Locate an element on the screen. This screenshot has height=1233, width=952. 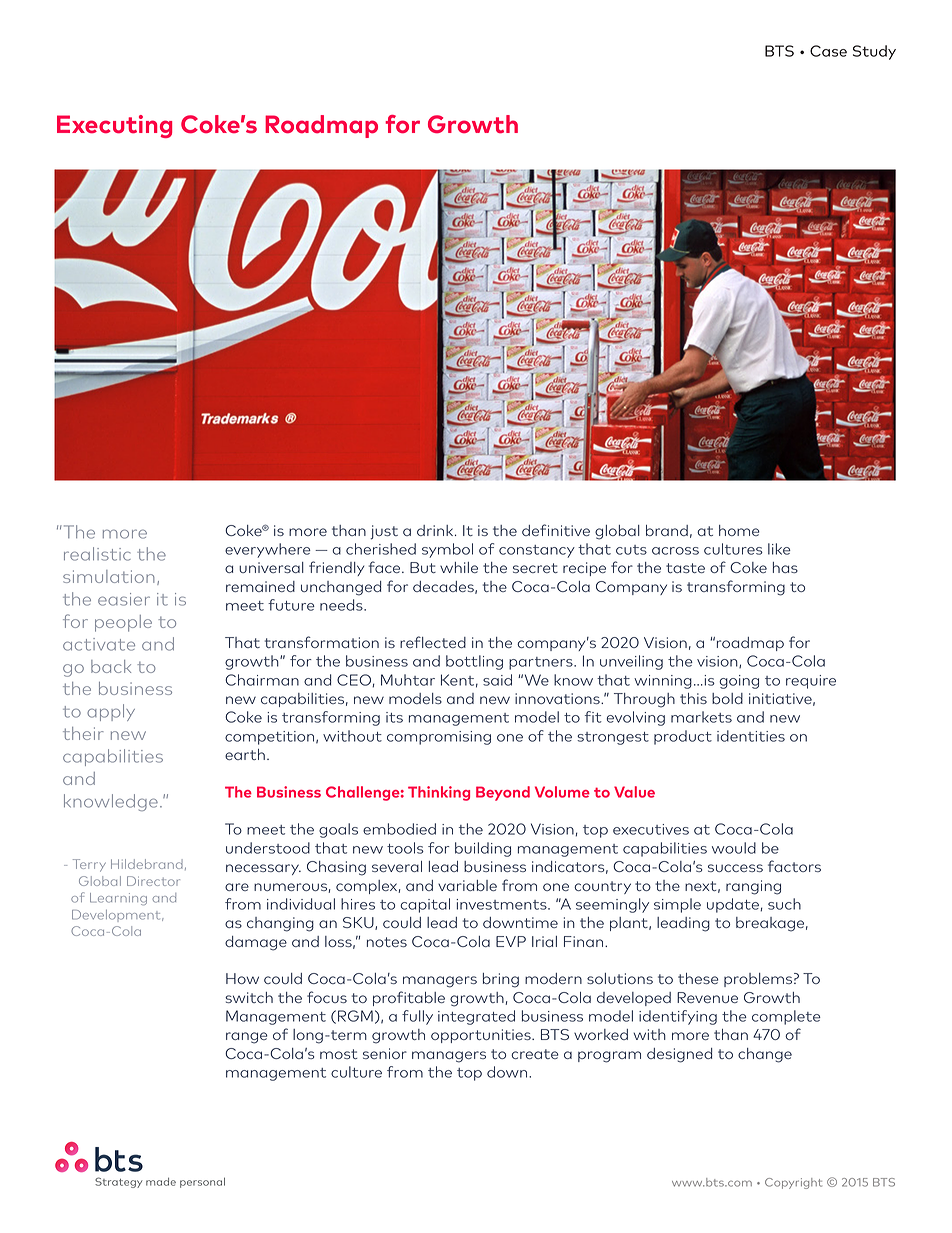
Director is located at coordinates (153, 881).
